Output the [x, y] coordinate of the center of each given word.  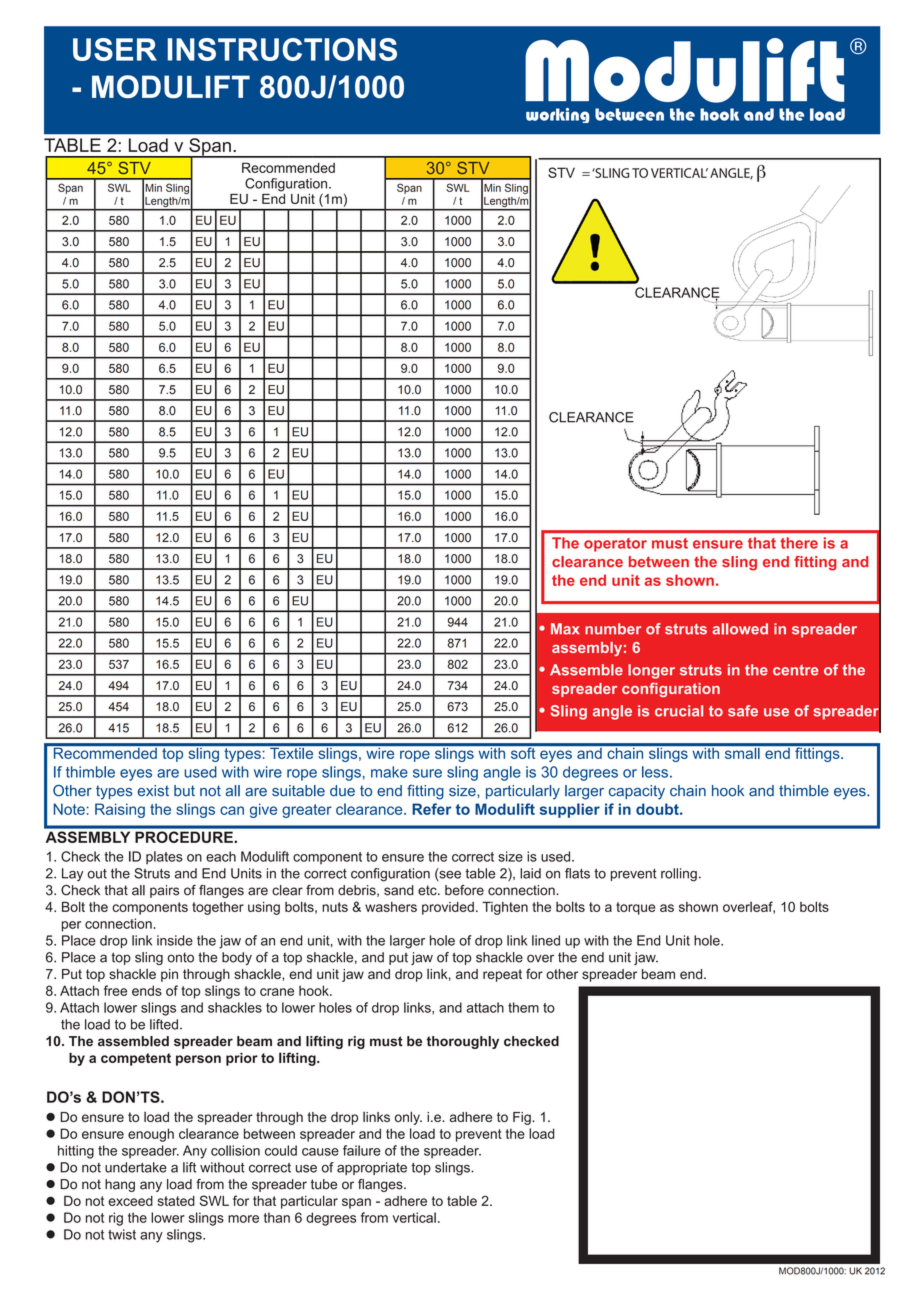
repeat [502, 975]
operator [615, 545]
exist [153, 791]
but [184, 791]
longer [651, 671]
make [389, 772]
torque [635, 908]
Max [565, 629]
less [655, 772]
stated [176, 1201]
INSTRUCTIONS [282, 49]
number [613, 629]
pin [169, 975]
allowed [740, 629]
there [799, 543]
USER [115, 49]
